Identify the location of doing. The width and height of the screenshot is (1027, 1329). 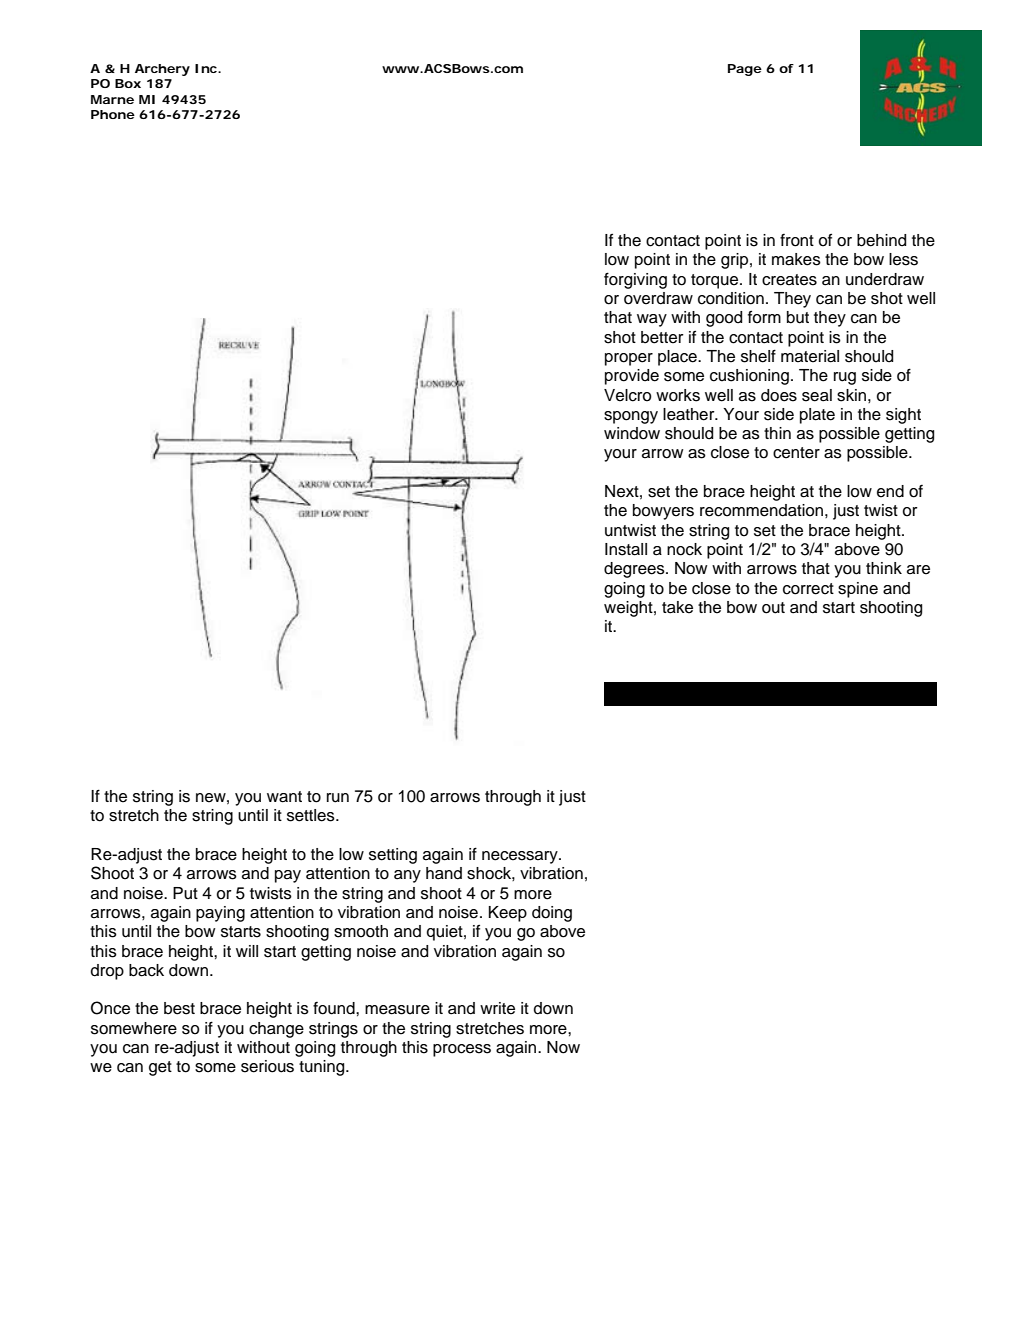
(552, 914).
